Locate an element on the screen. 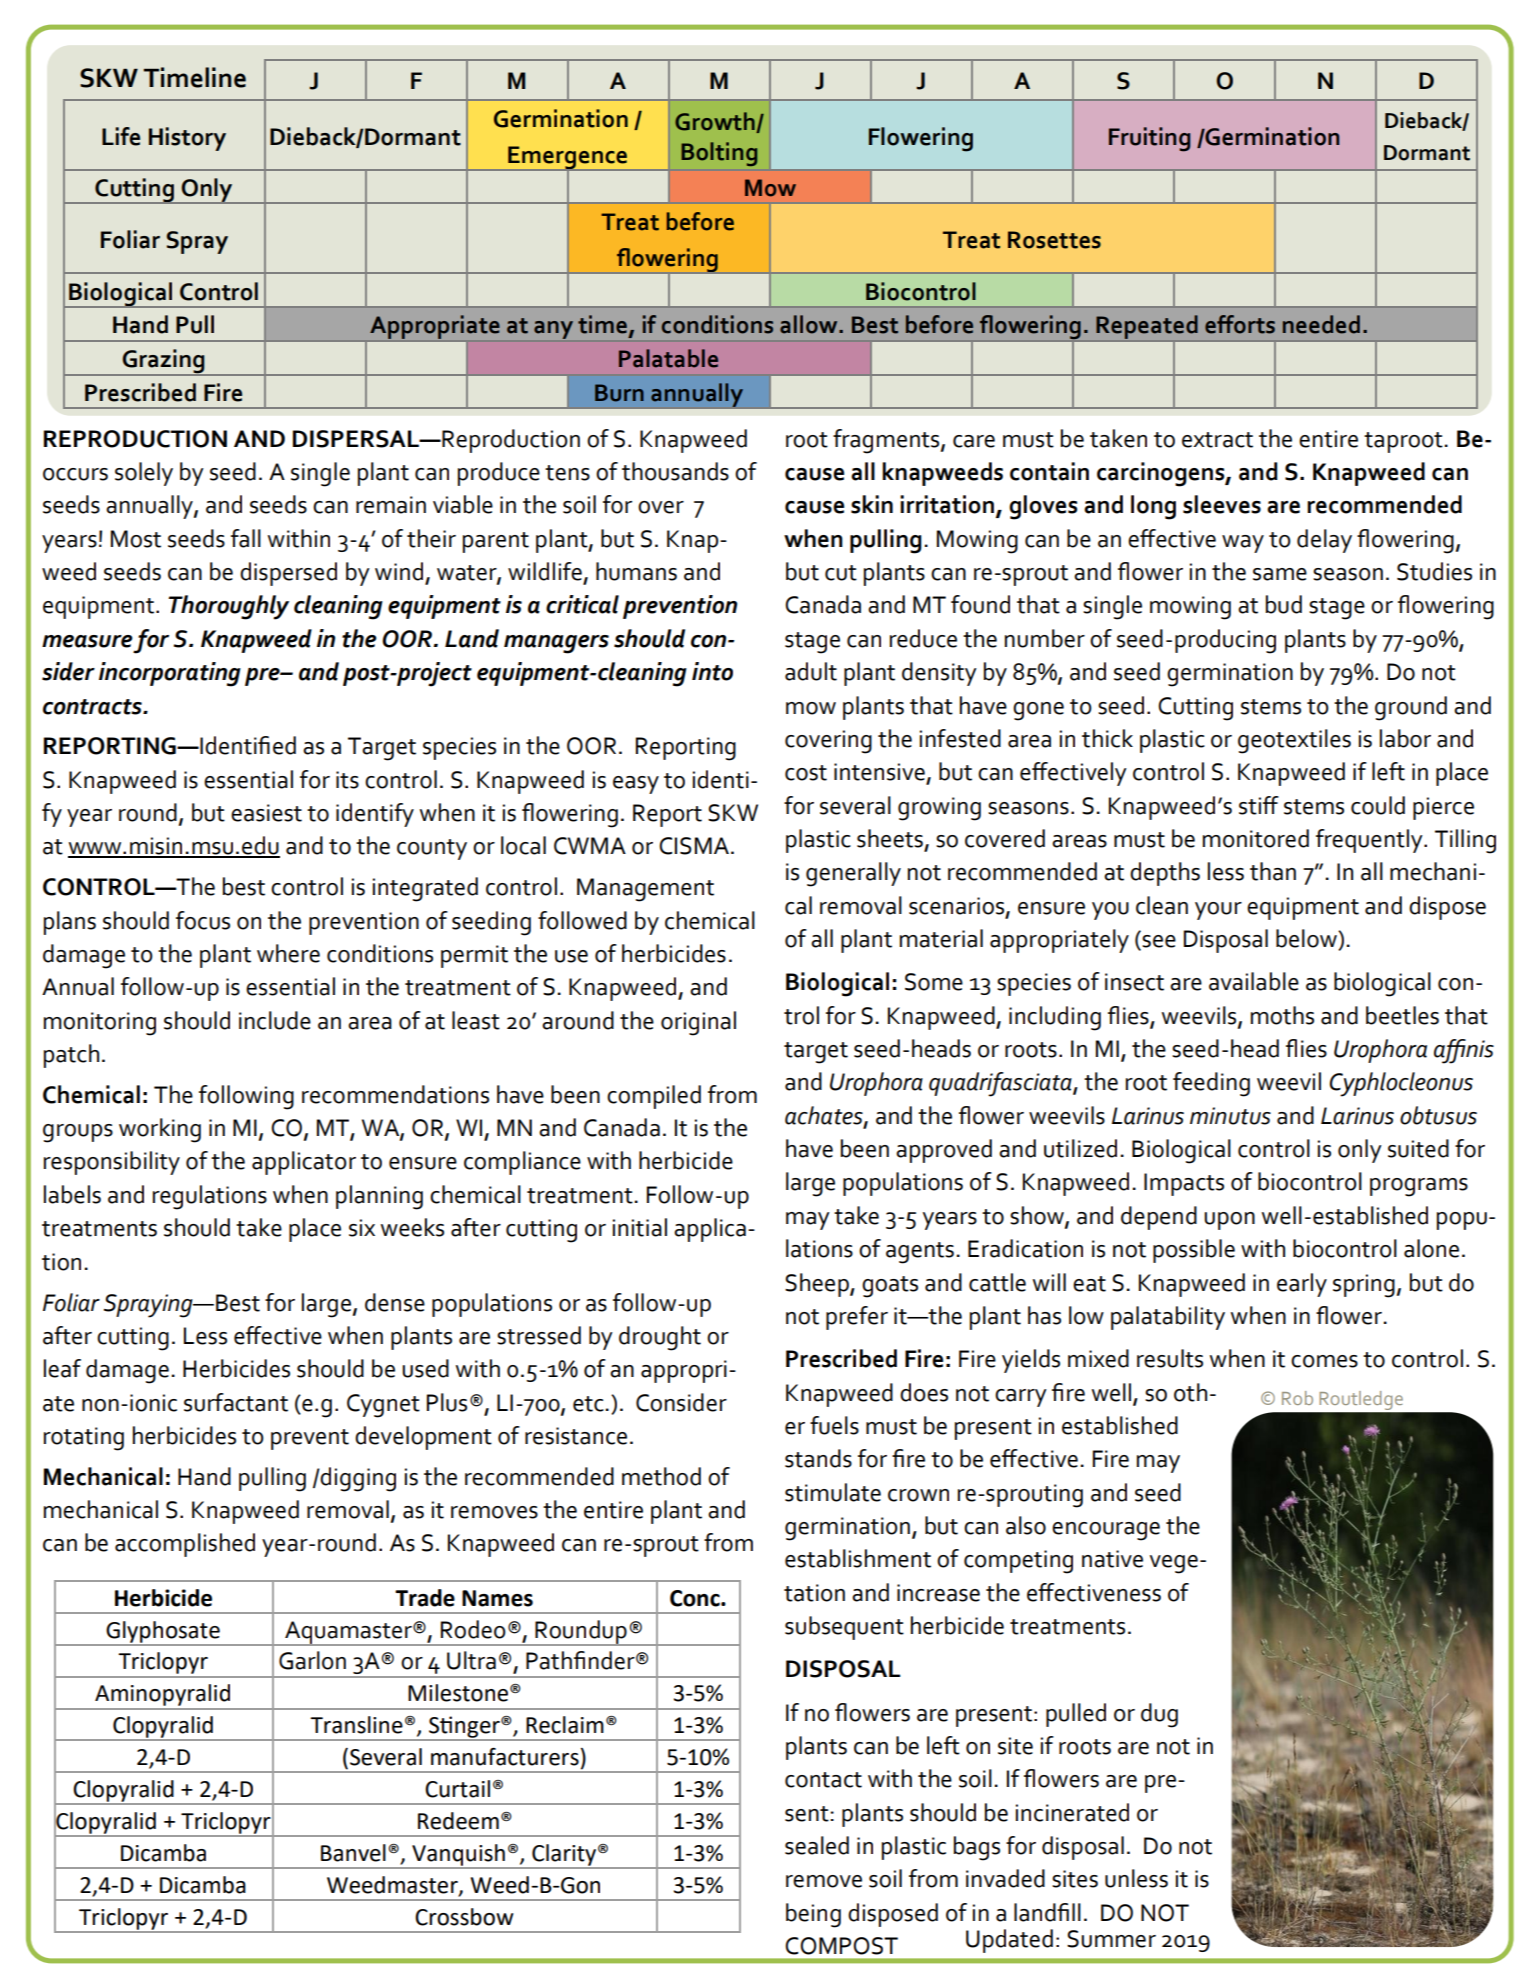 This screenshot has height=1988, width=1537. include is located at coordinates (275, 1020).
